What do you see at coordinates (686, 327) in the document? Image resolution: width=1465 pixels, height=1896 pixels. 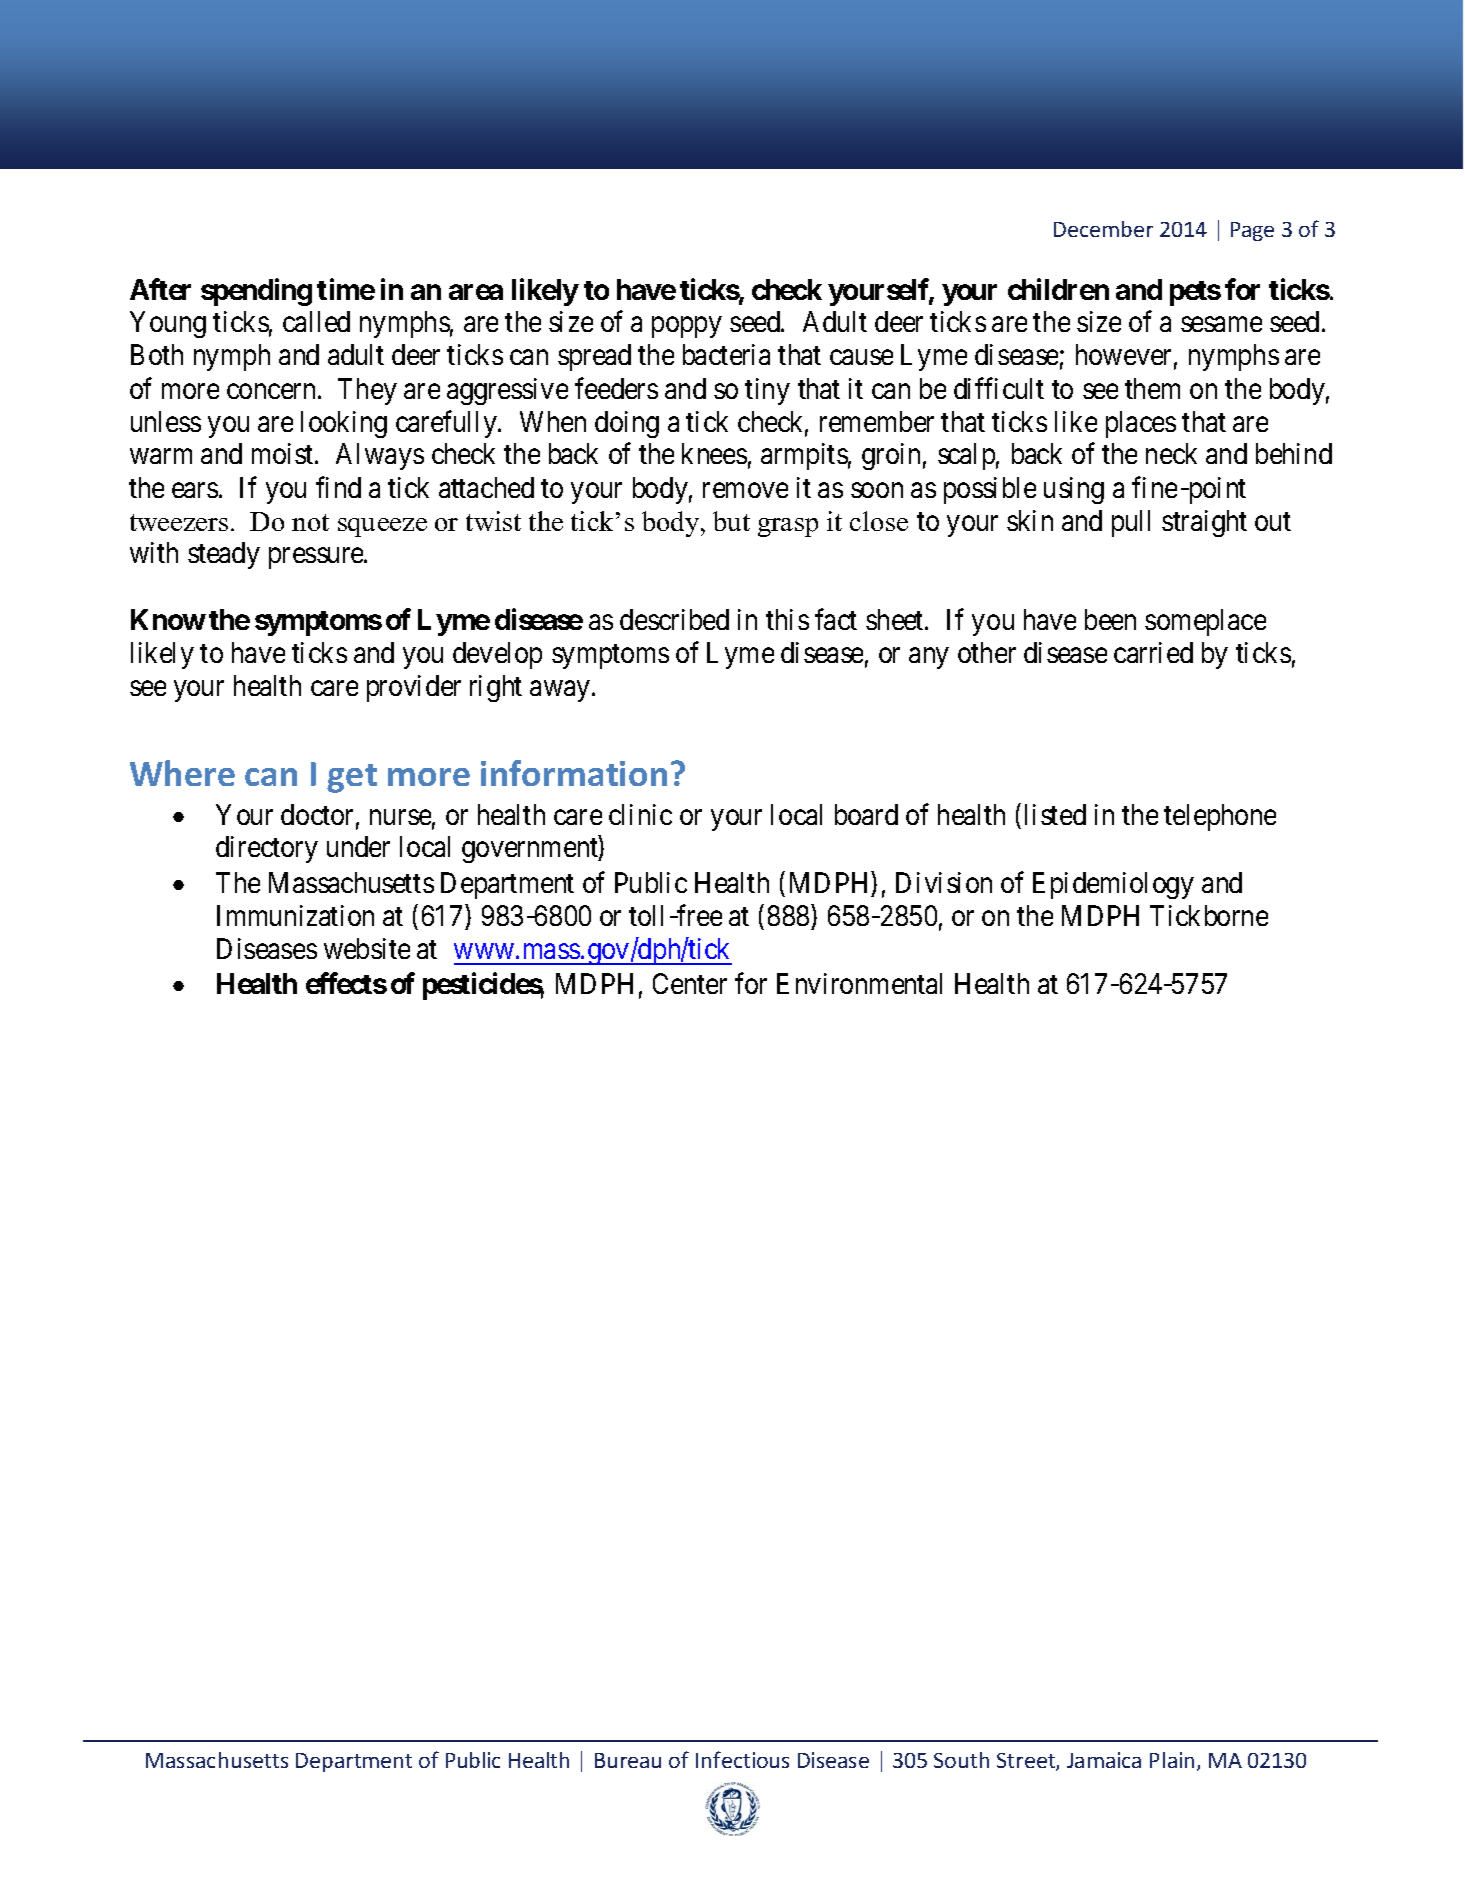 I see `poppy` at bounding box center [686, 327].
